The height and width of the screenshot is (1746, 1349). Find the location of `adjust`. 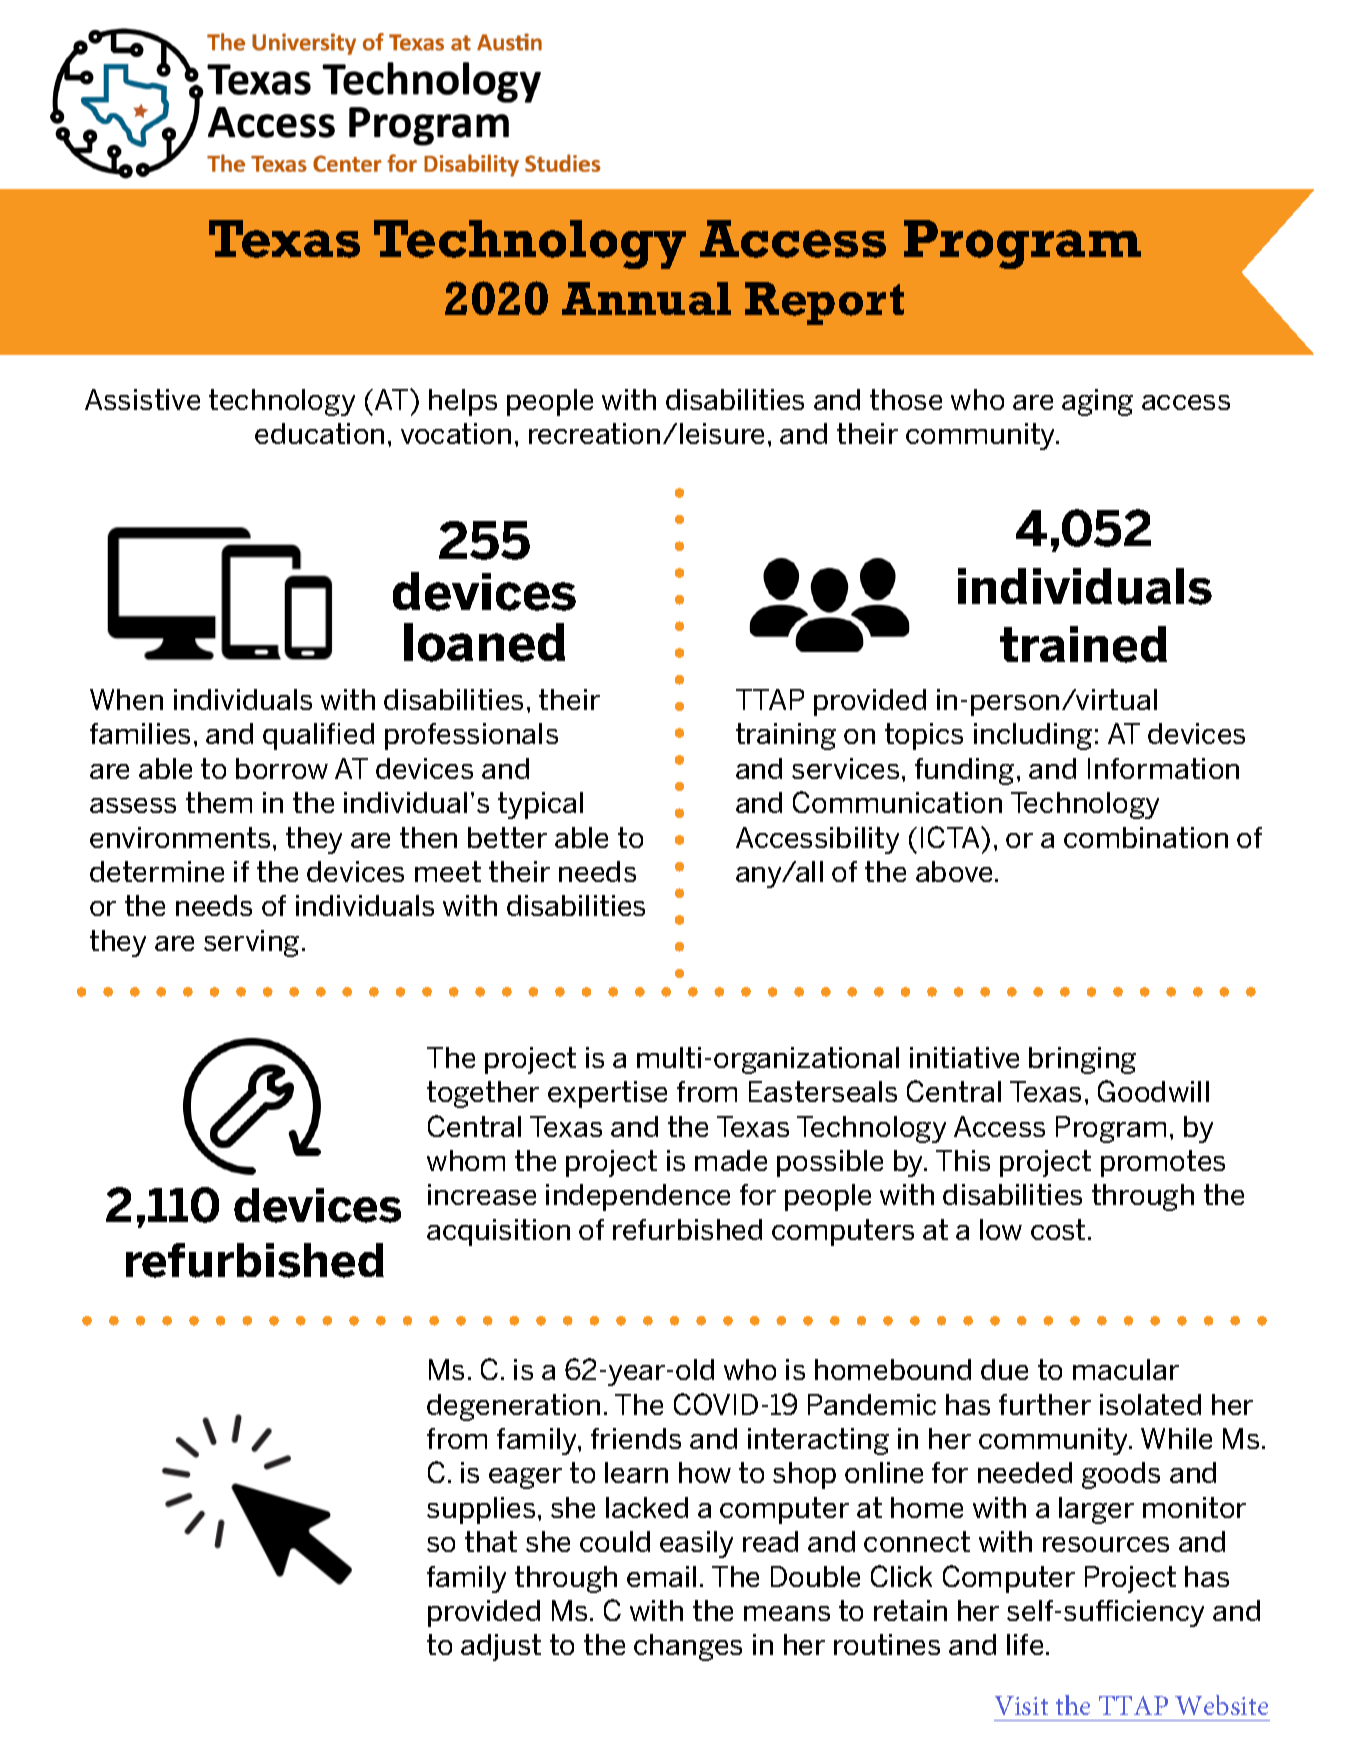

adjust is located at coordinates (501, 1647).
